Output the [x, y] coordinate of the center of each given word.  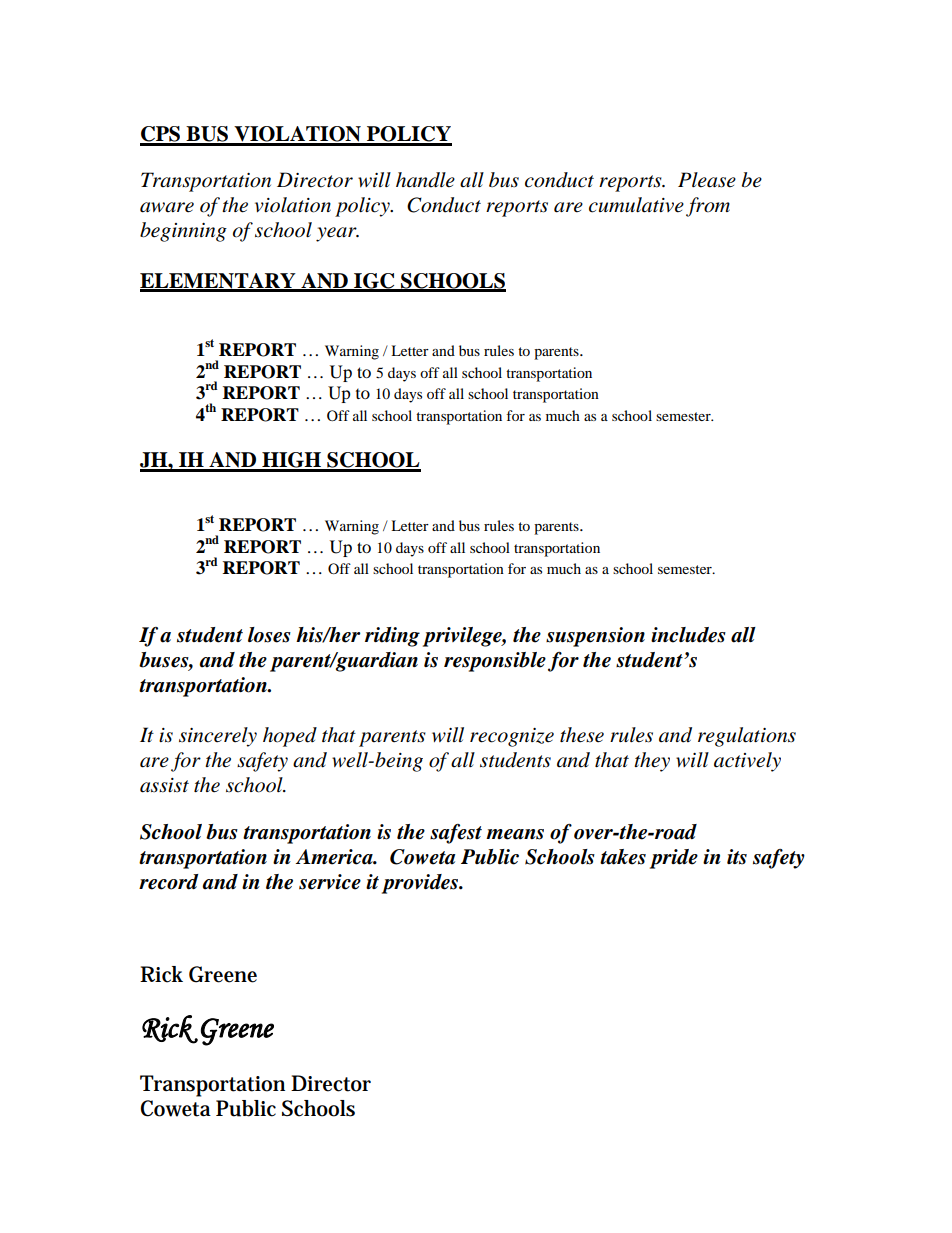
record [168, 882]
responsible [495, 662]
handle [425, 180]
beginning [183, 232]
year [337, 234]
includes [688, 635]
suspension [595, 637]
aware [167, 207]
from [708, 207]
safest [456, 834]
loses [269, 635]
